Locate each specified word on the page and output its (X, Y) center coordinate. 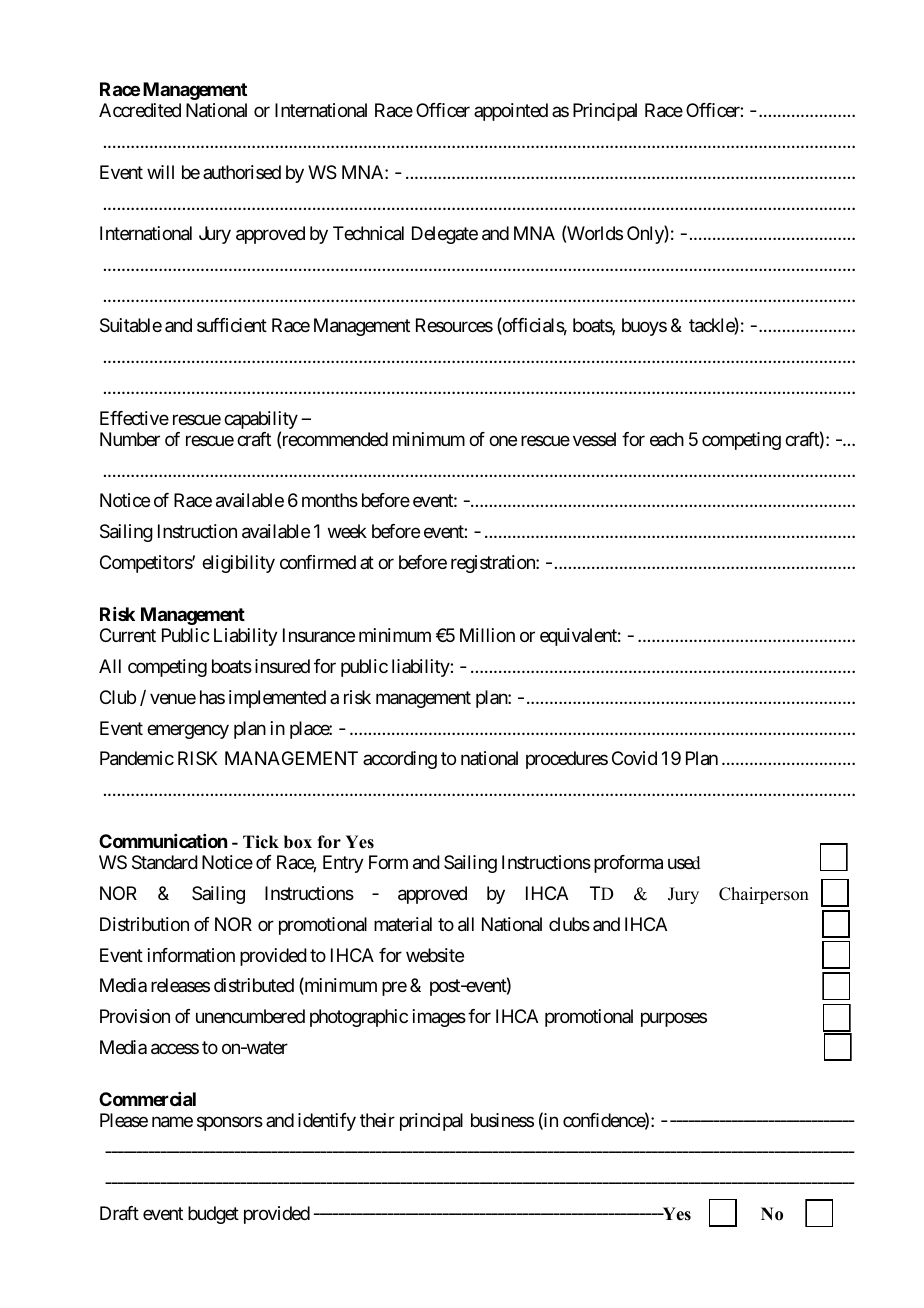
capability (261, 421)
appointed (511, 112)
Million (487, 635)
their (377, 1120)
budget (213, 1215)
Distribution (144, 924)
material (403, 924)
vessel (594, 439)
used (684, 863)
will (160, 172)
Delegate (445, 235)
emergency (188, 731)
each (667, 439)
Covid (634, 758)
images (439, 1018)
